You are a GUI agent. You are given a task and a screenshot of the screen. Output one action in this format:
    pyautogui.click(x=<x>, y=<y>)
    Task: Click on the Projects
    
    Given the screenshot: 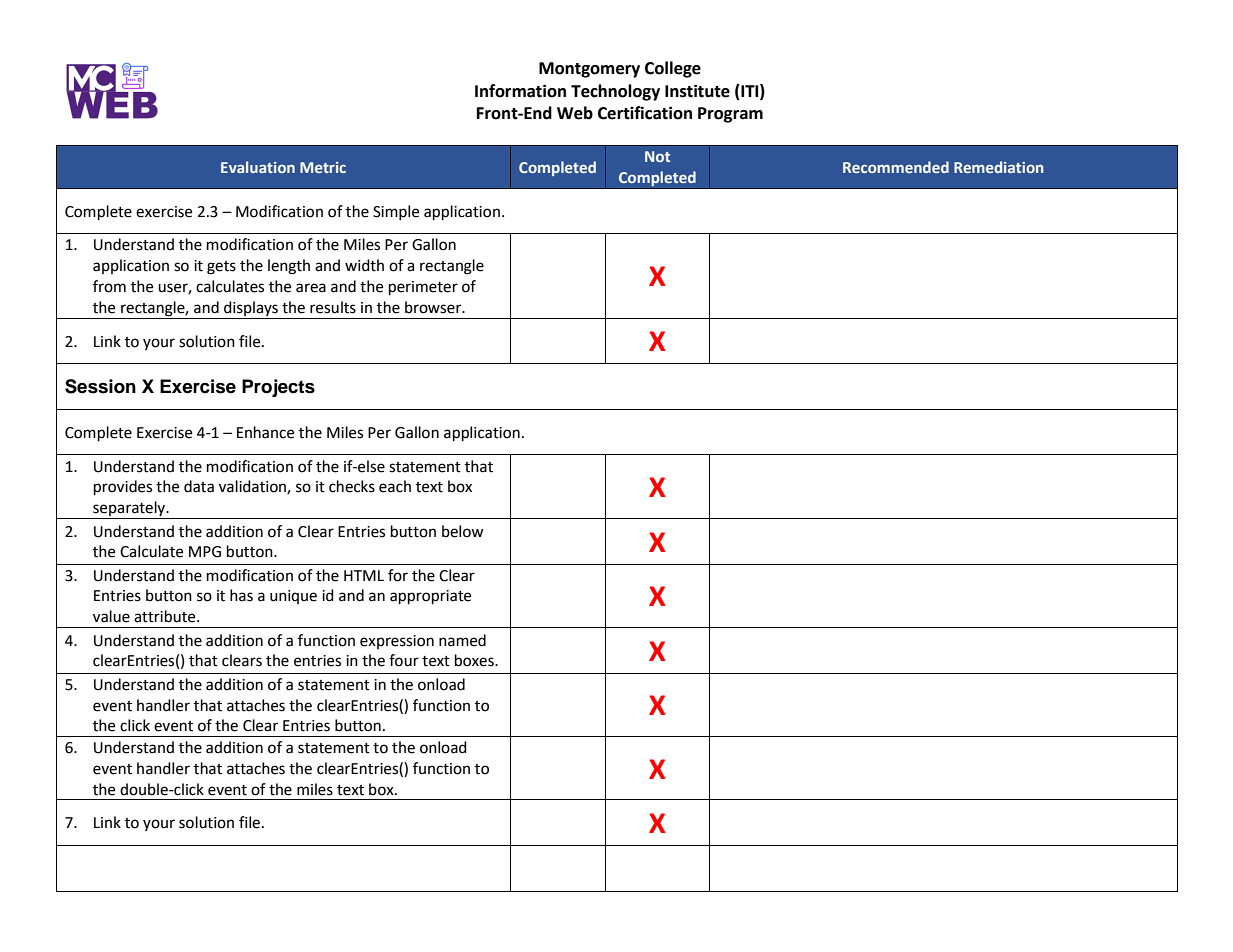 What is the action you would take?
    pyautogui.click(x=278, y=388)
